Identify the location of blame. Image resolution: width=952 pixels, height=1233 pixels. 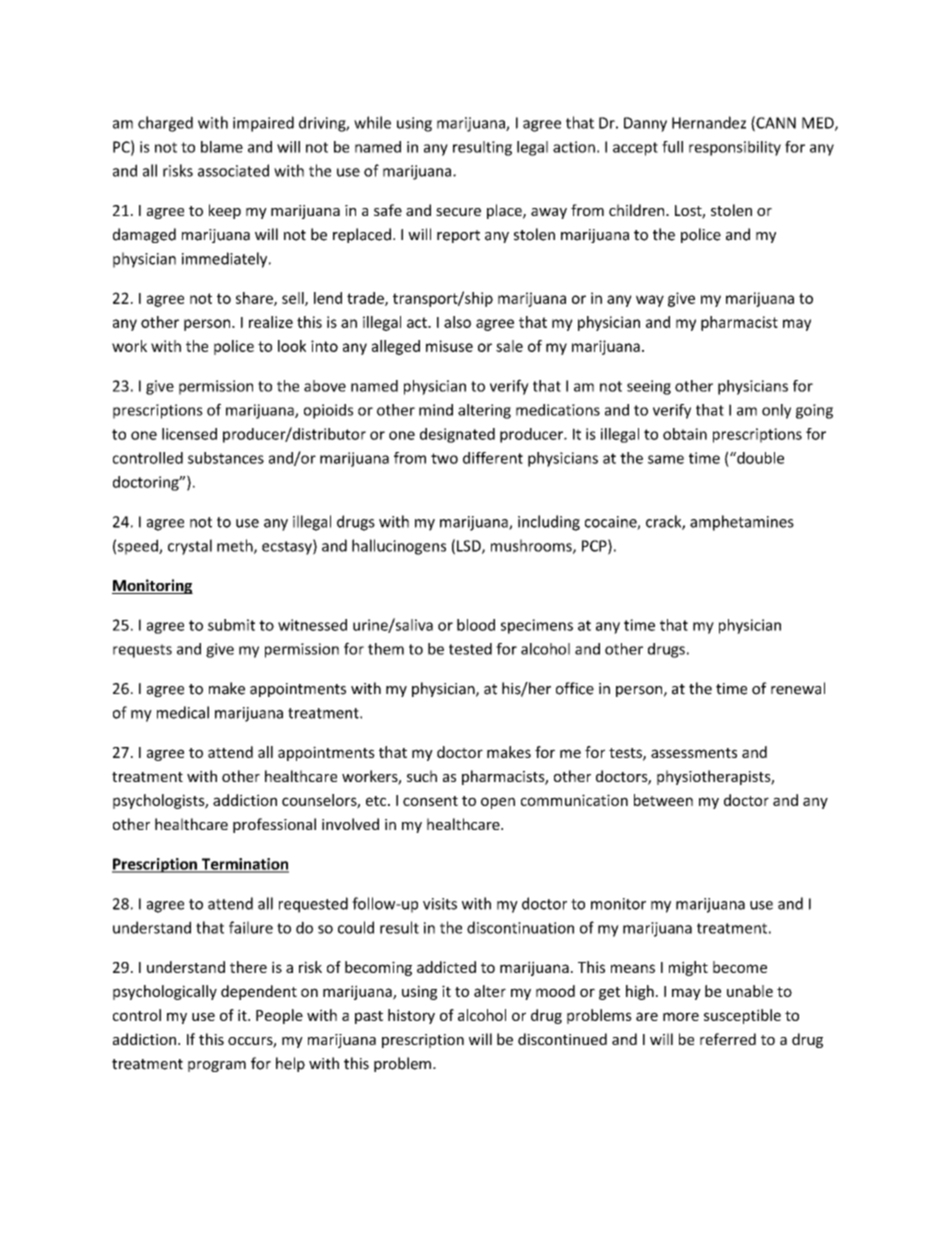
(222, 147).
